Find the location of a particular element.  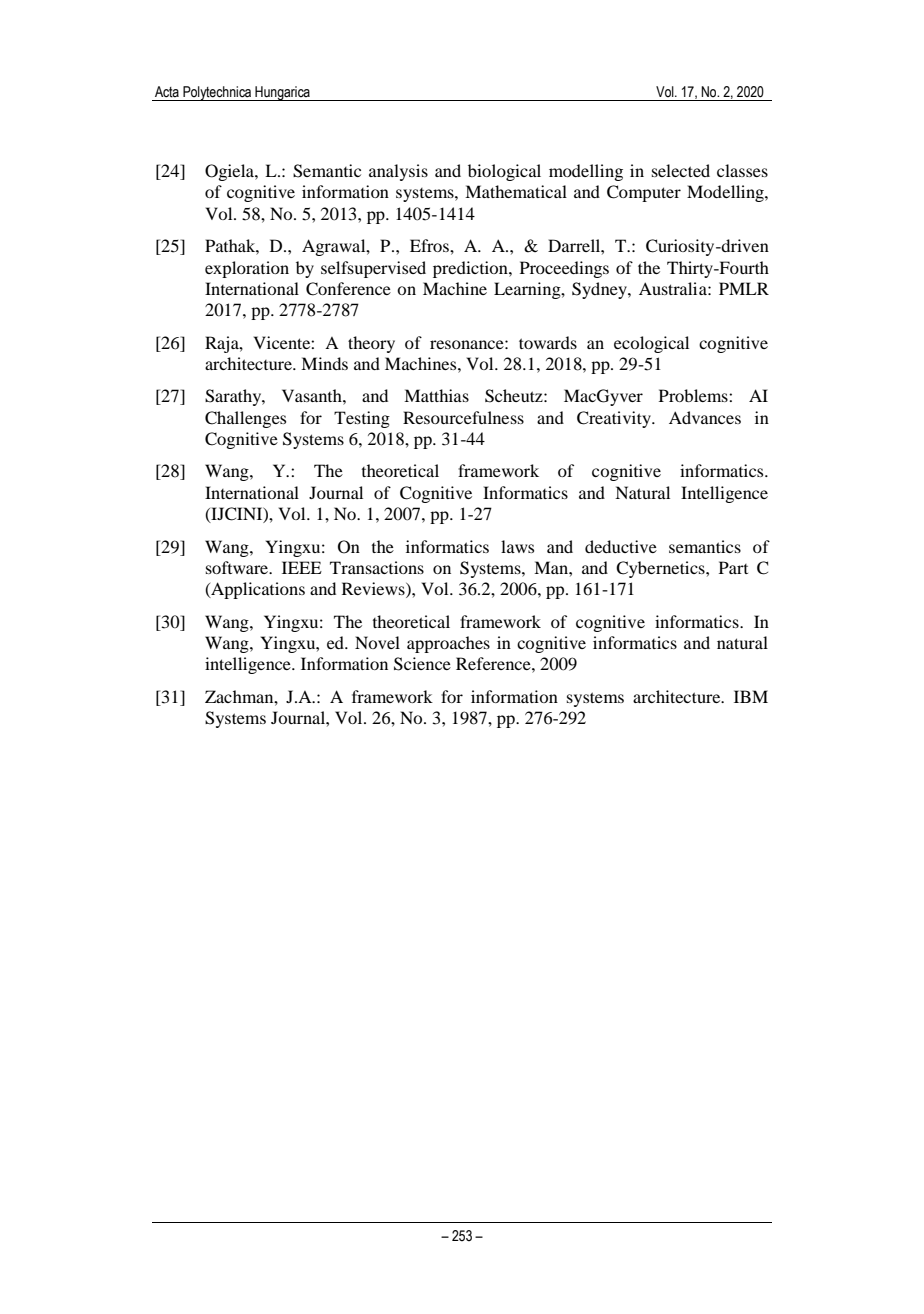

IBM is located at coordinates (751, 696).
